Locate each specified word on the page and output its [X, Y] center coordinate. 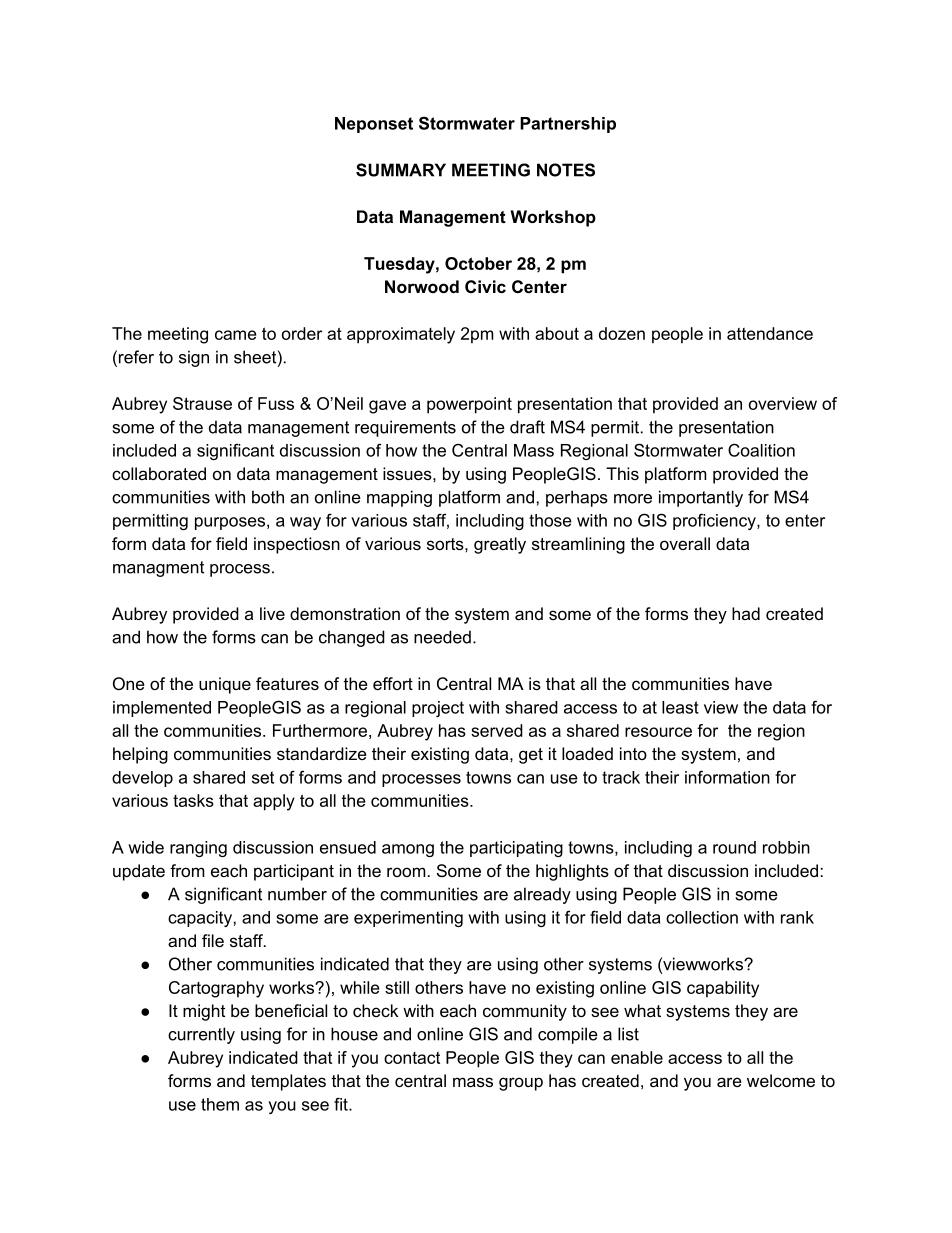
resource [658, 732]
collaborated [159, 473]
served [497, 730]
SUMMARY [401, 170]
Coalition [761, 450]
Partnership [568, 125]
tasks [193, 800]
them [220, 1104]
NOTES [566, 170]
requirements [405, 428]
